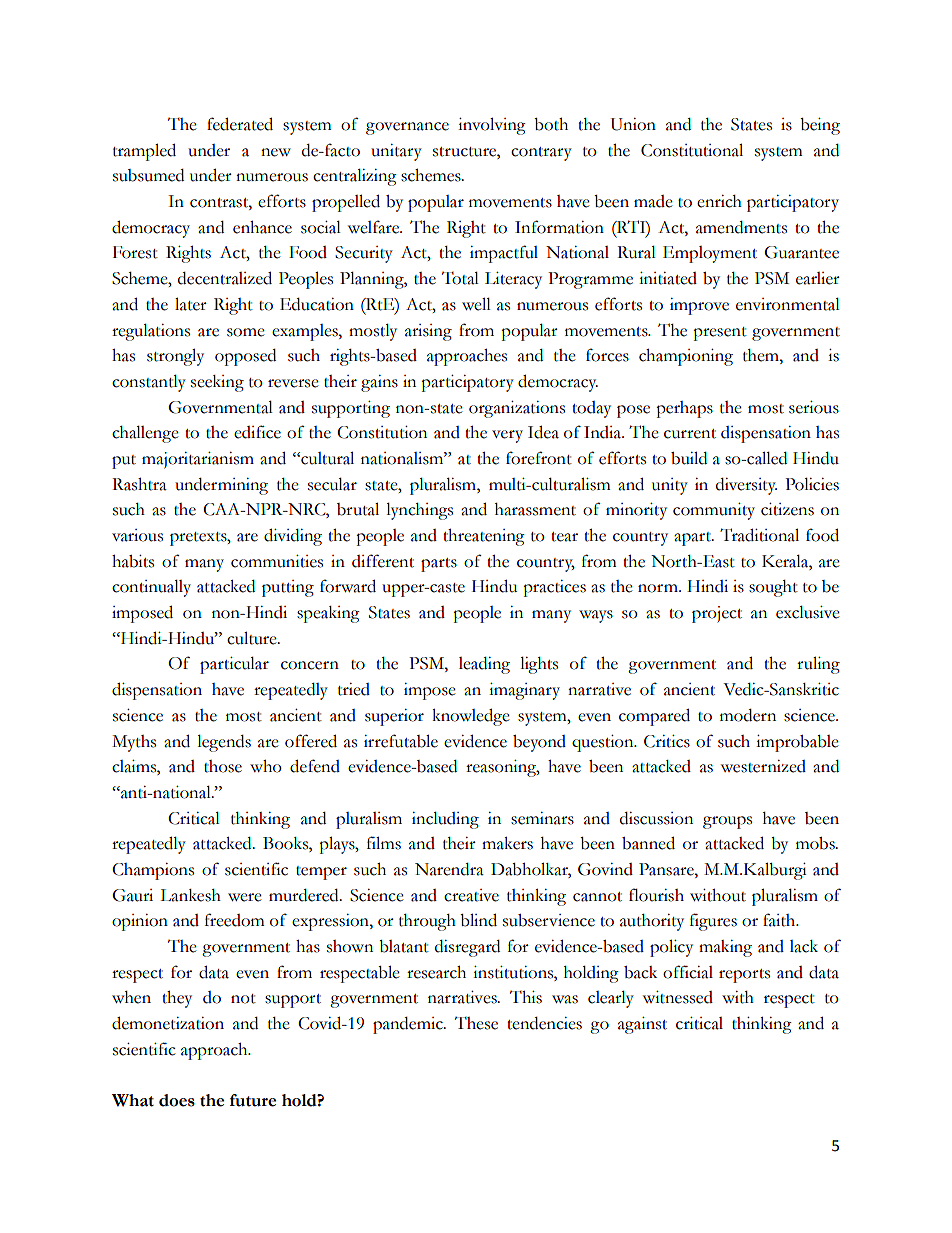  Describe the element at coordinates (177, 1100) in the document. I see `does` at that location.
